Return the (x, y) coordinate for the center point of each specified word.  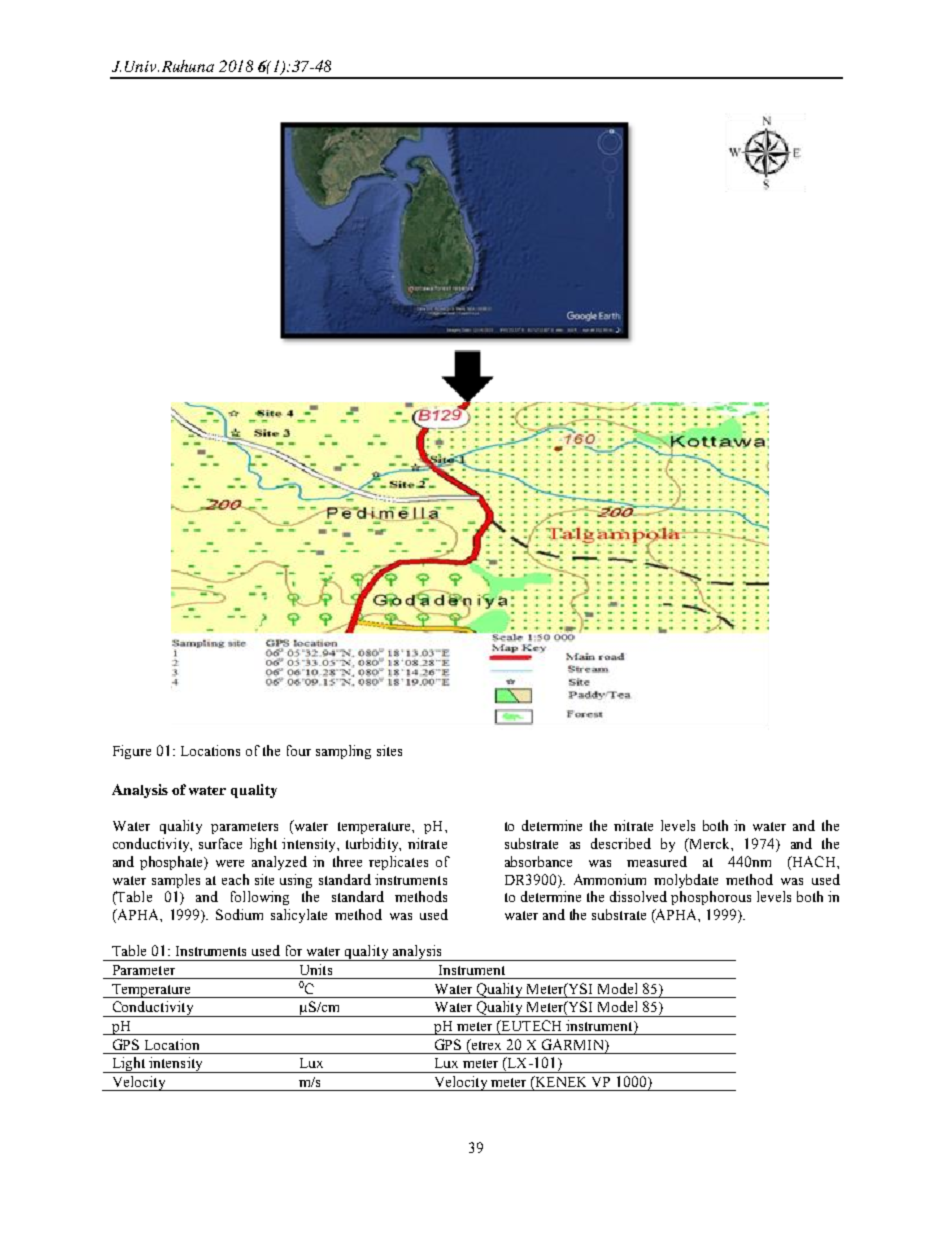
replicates (398, 863)
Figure (132, 752)
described (621, 843)
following (260, 898)
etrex (485, 1044)
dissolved (638, 896)
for (294, 950)
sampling (343, 752)
